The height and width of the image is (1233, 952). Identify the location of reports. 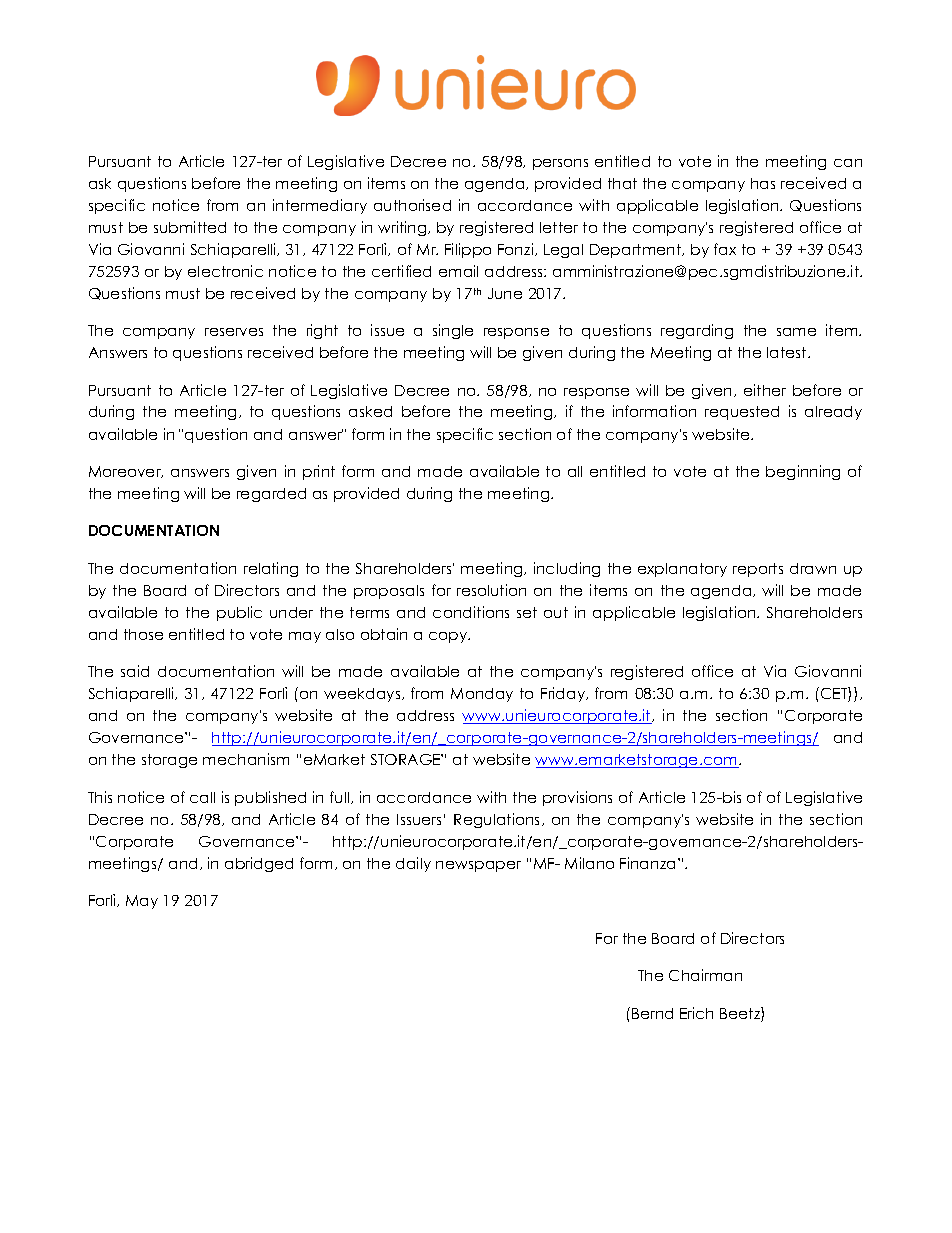
(758, 570).
